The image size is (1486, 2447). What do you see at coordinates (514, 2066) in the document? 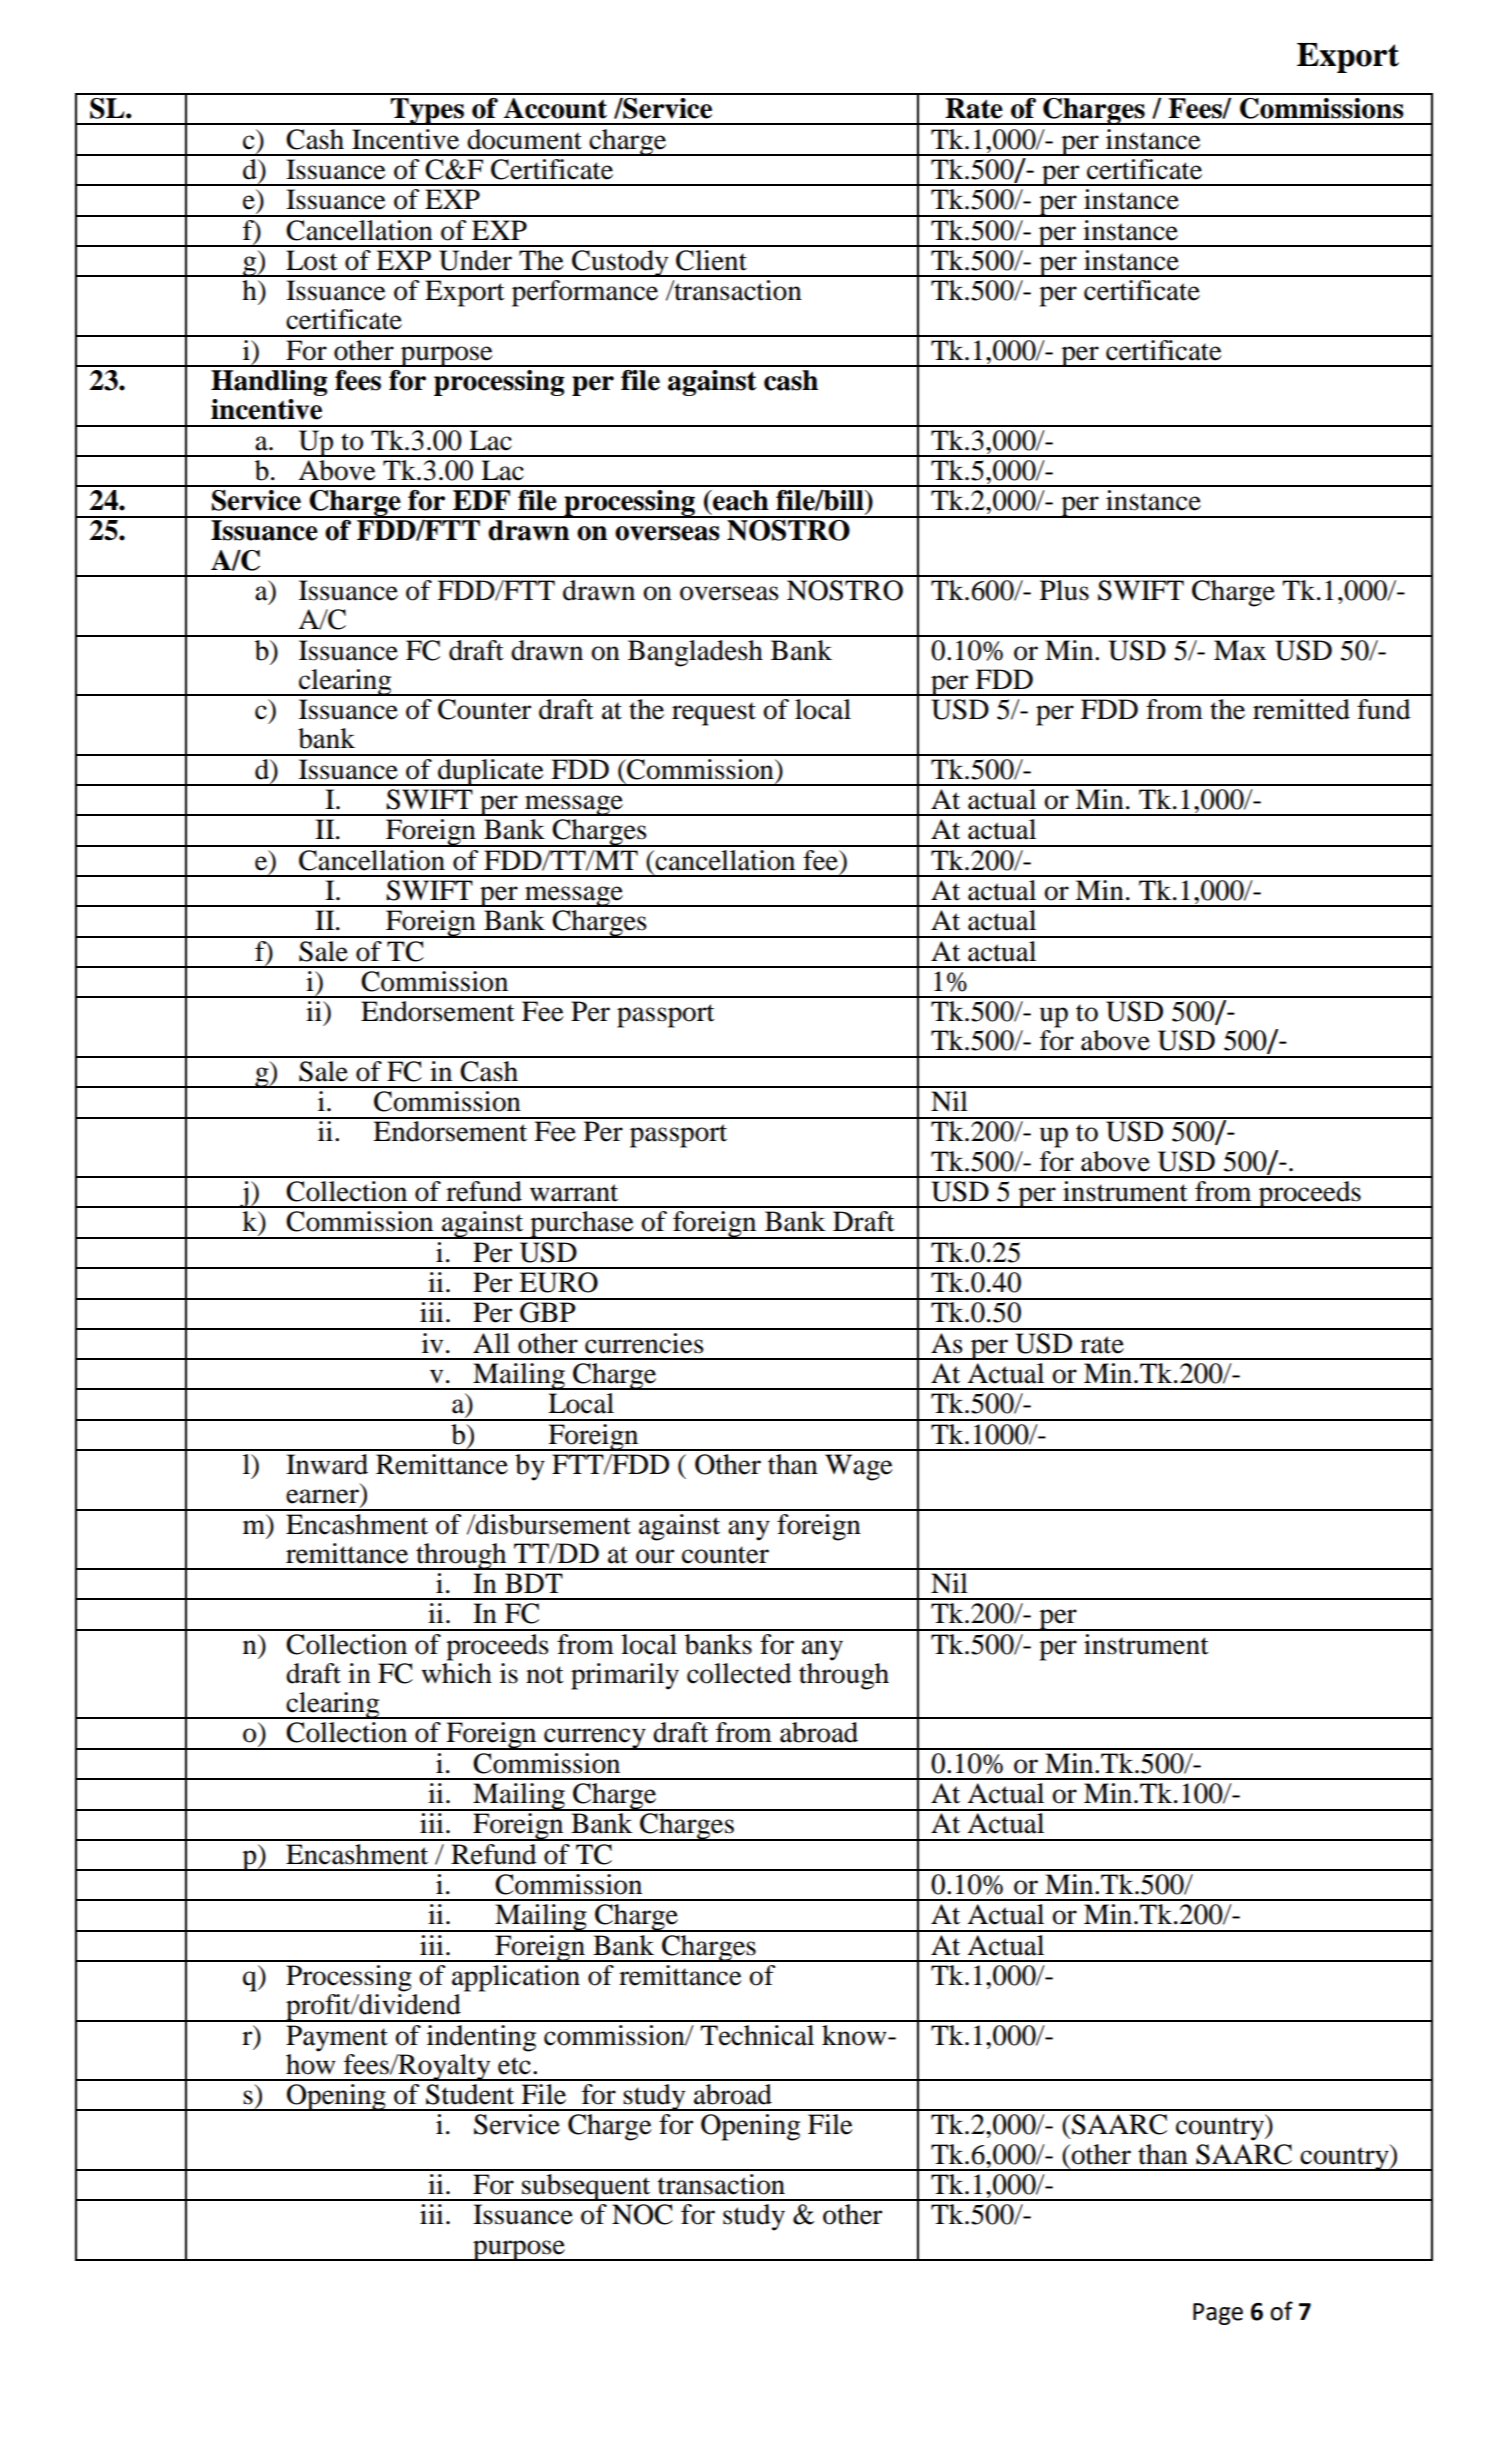
I see `etc` at bounding box center [514, 2066].
